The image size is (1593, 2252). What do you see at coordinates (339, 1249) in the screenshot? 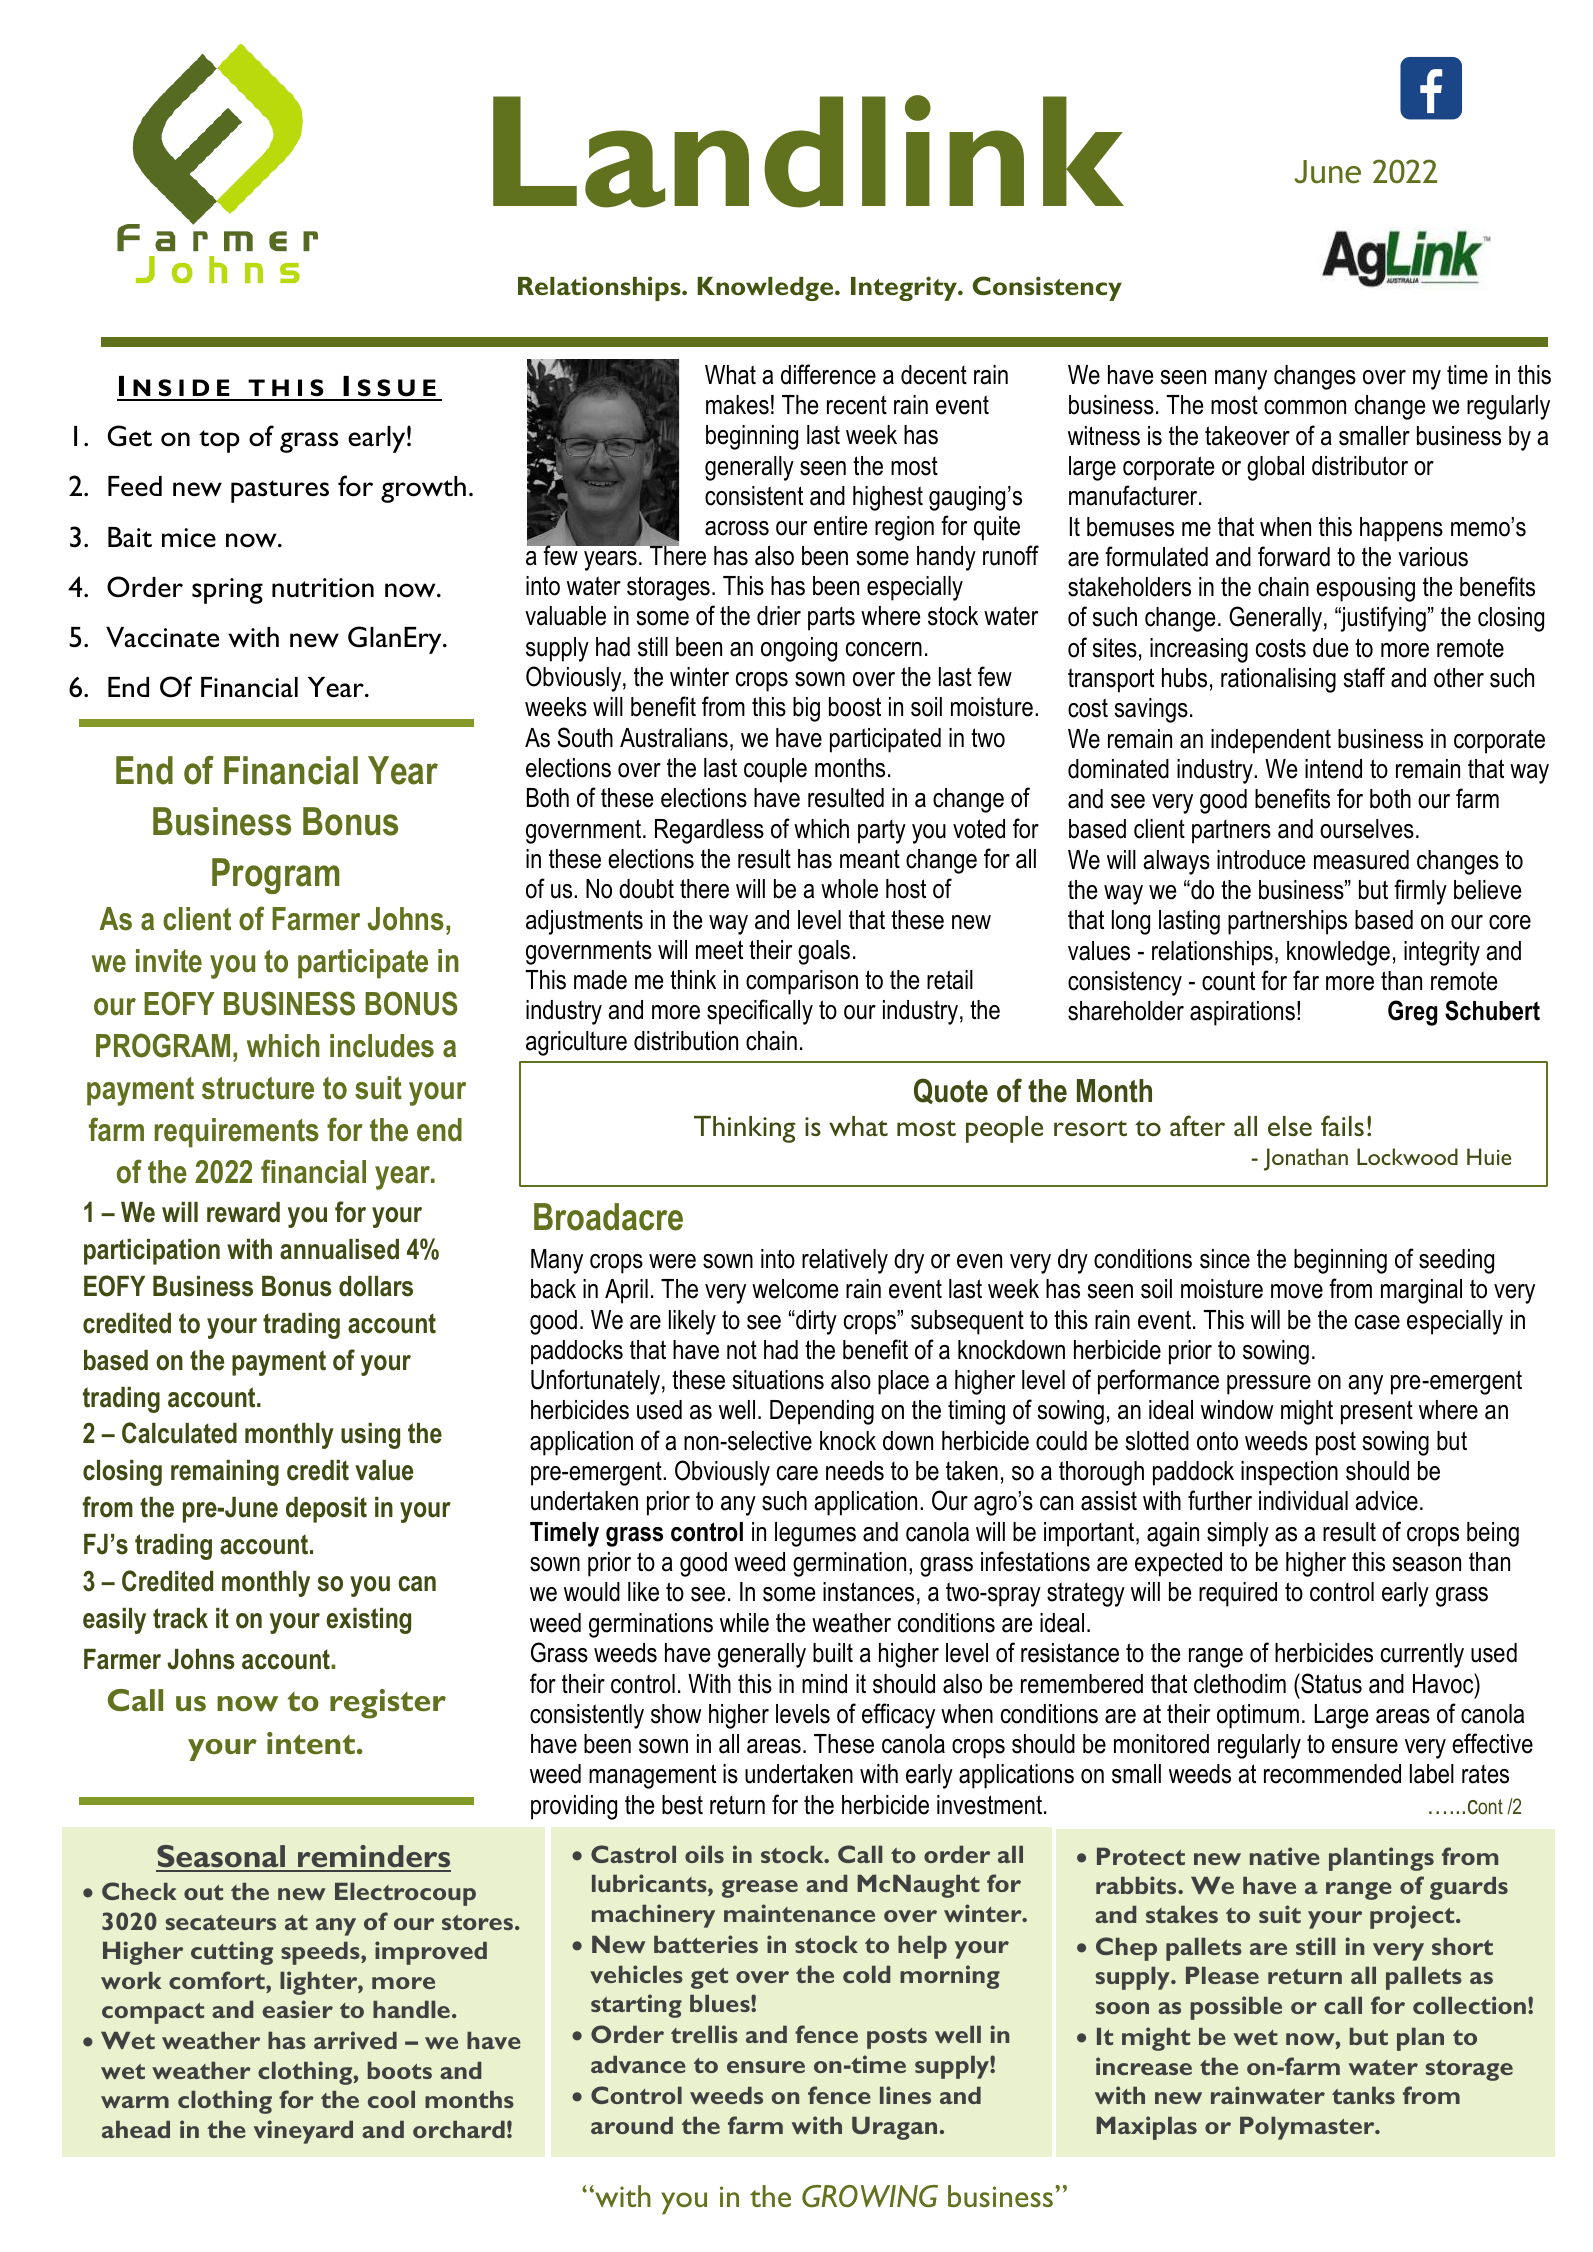
I see `annualised` at bounding box center [339, 1249].
